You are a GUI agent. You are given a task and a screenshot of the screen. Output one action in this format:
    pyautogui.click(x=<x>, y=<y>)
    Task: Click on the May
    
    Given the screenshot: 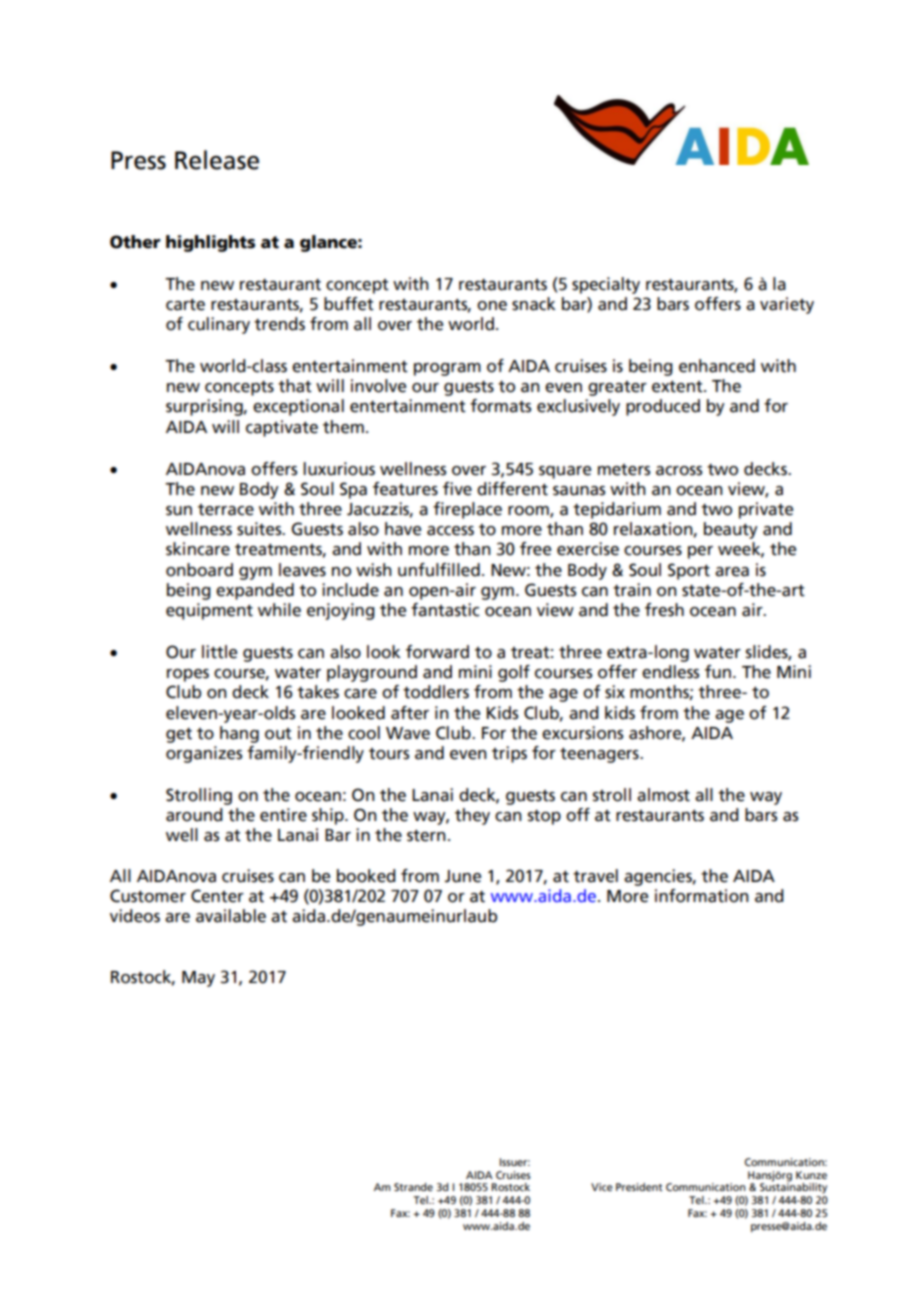 What is the action you would take?
    pyautogui.click(x=198, y=979)
